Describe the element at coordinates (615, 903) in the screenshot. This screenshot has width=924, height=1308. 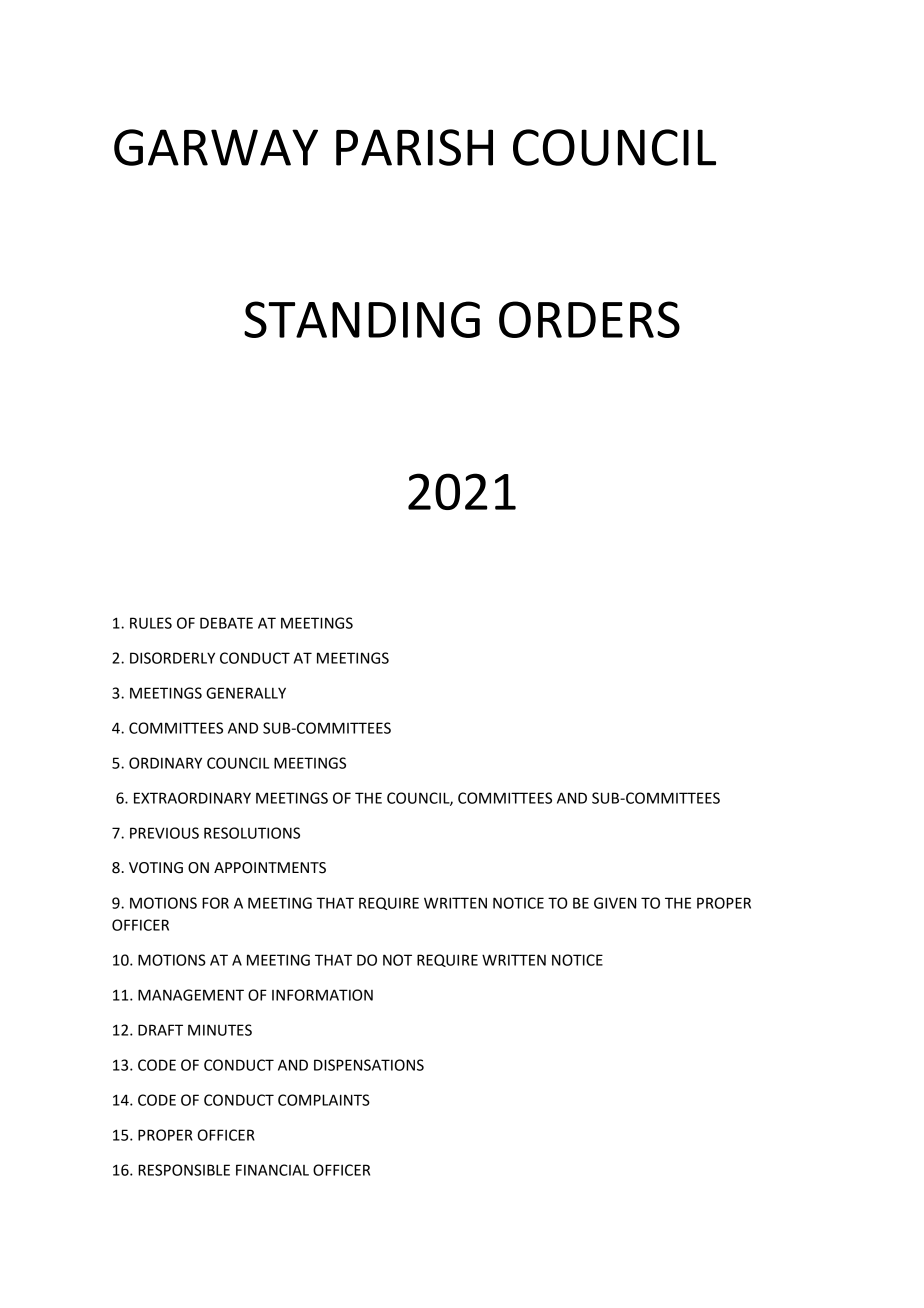
I see `GIVEN` at that location.
